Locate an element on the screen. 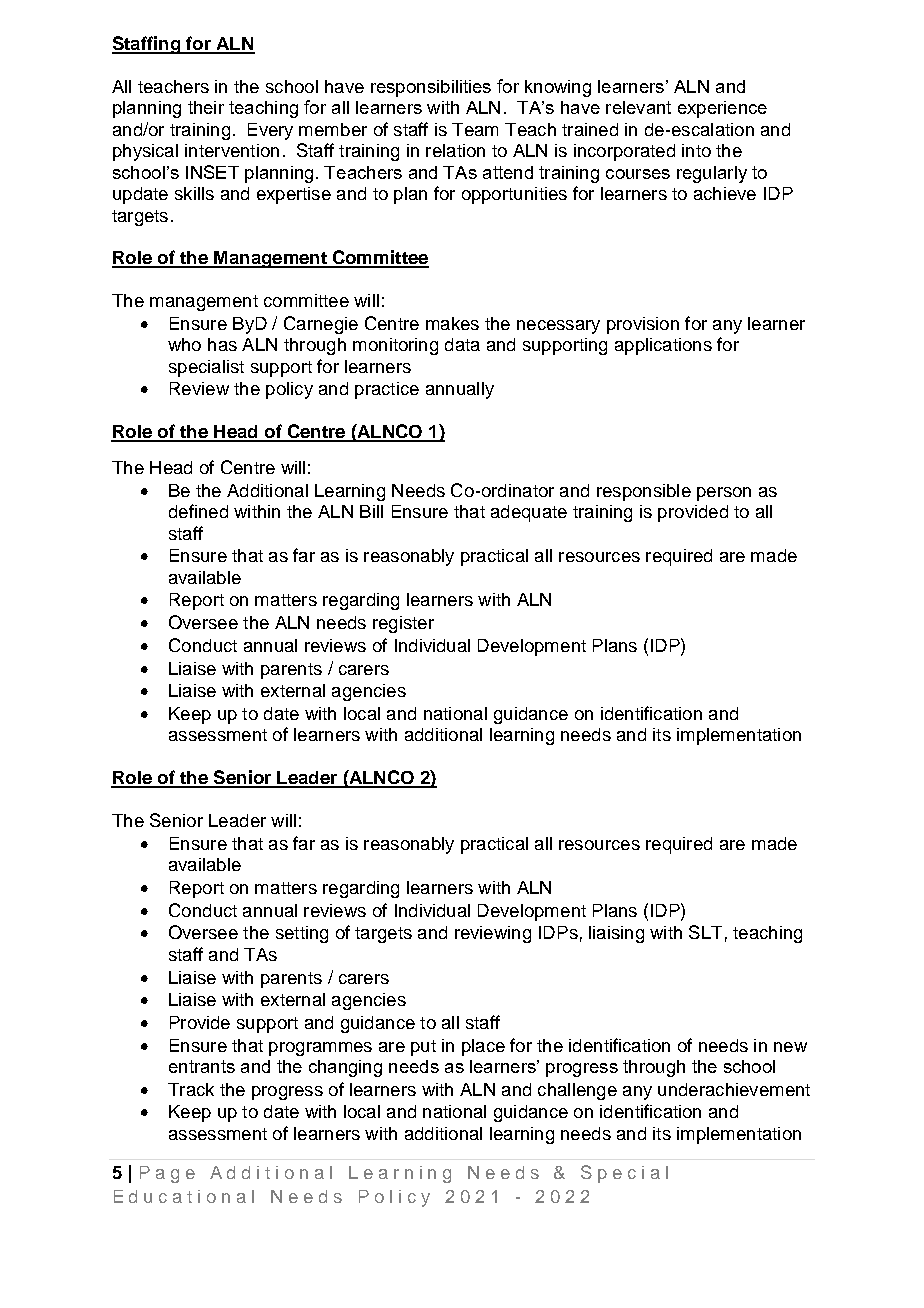  experience is located at coordinates (722, 109).
